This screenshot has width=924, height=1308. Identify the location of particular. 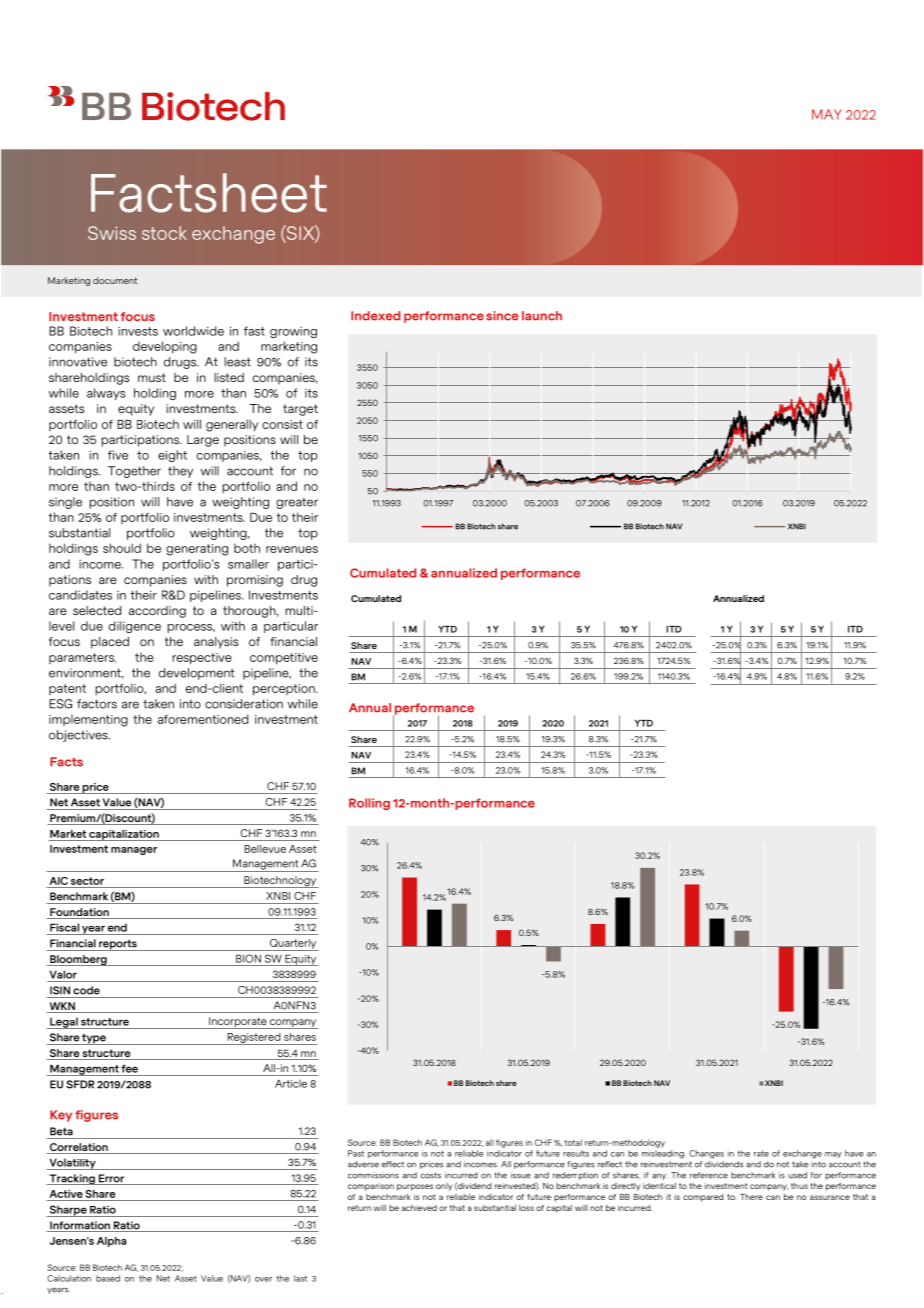
(291, 627).
